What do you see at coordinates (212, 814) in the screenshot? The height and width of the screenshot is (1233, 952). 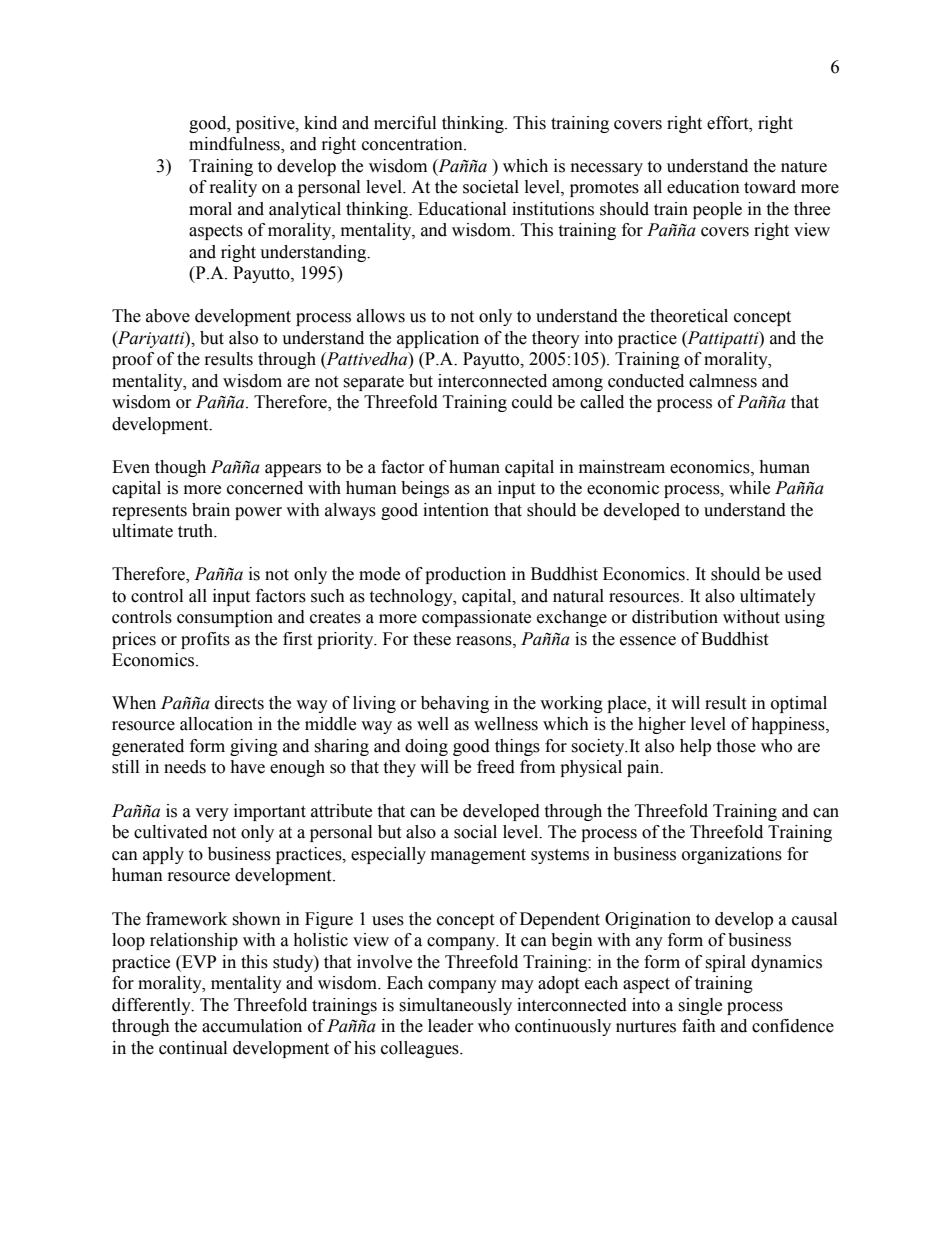 I see `very` at bounding box center [212, 814].
